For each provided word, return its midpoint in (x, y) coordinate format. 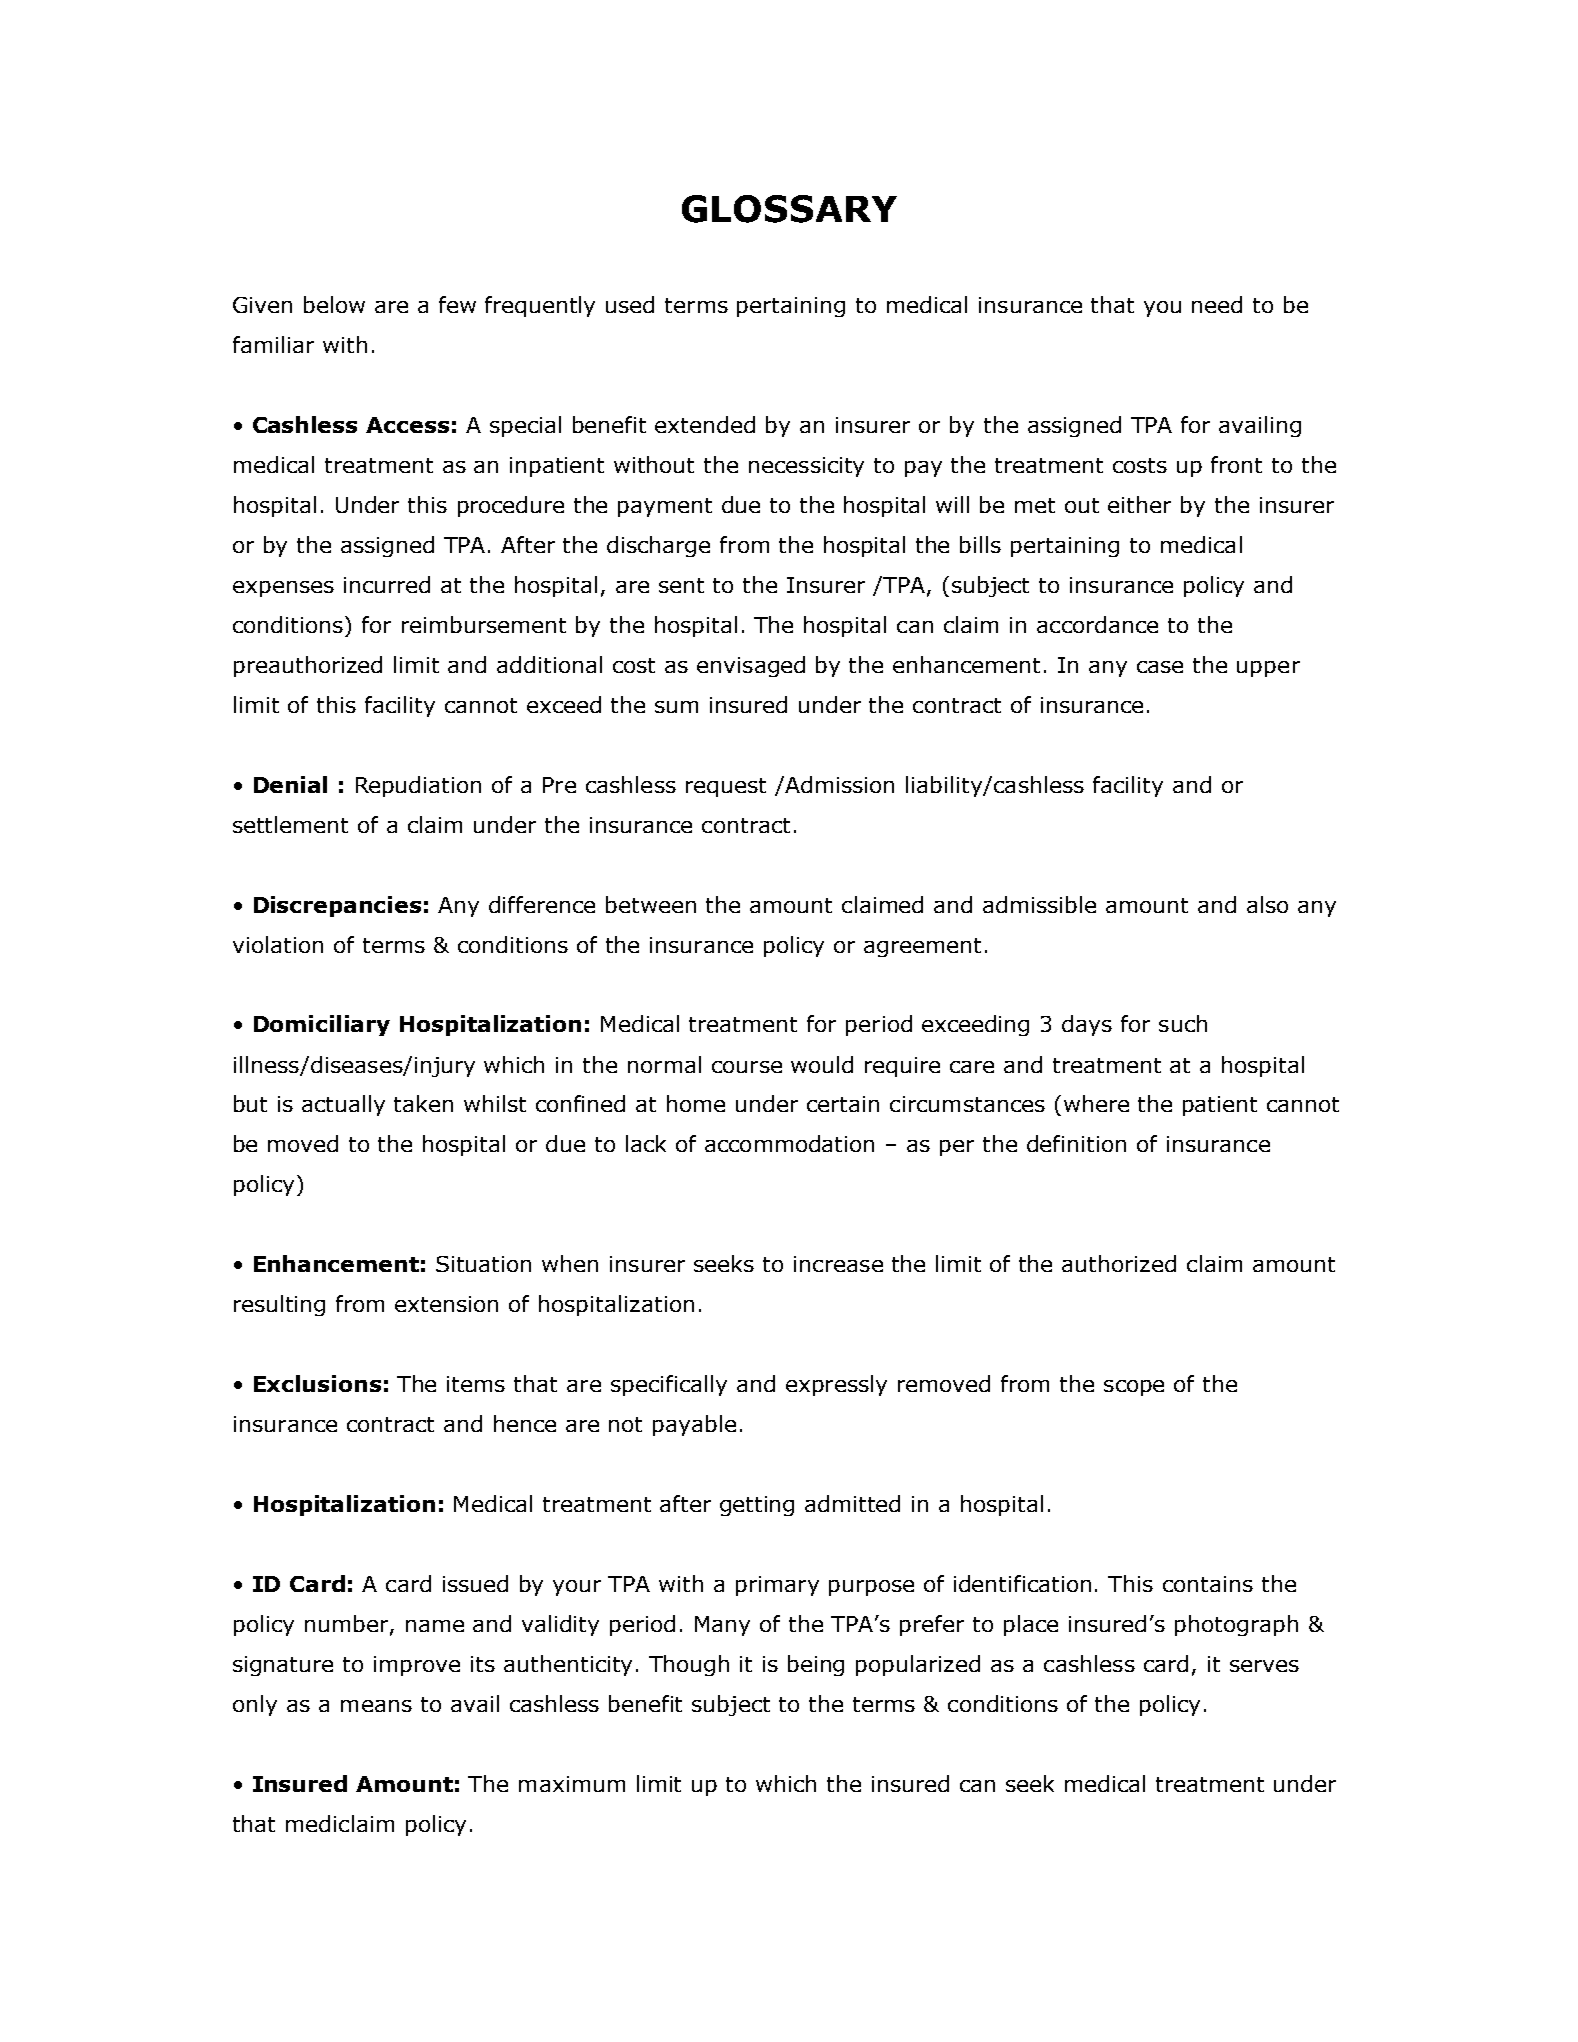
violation (278, 944)
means (376, 1706)
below (334, 304)
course (747, 1067)
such (1183, 1023)
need (1217, 304)
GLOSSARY (789, 209)
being (816, 1665)
